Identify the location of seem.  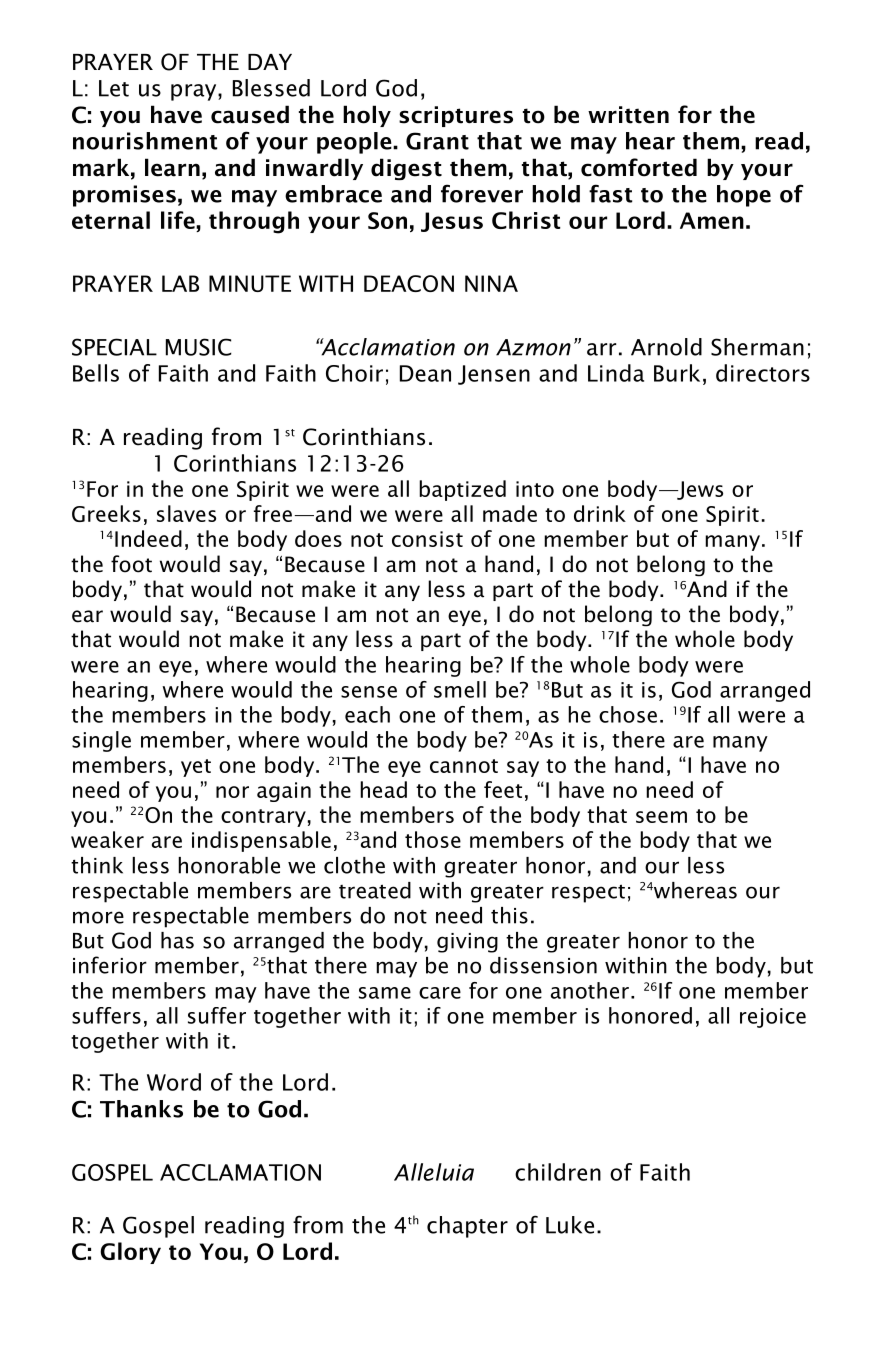
(661, 817).
